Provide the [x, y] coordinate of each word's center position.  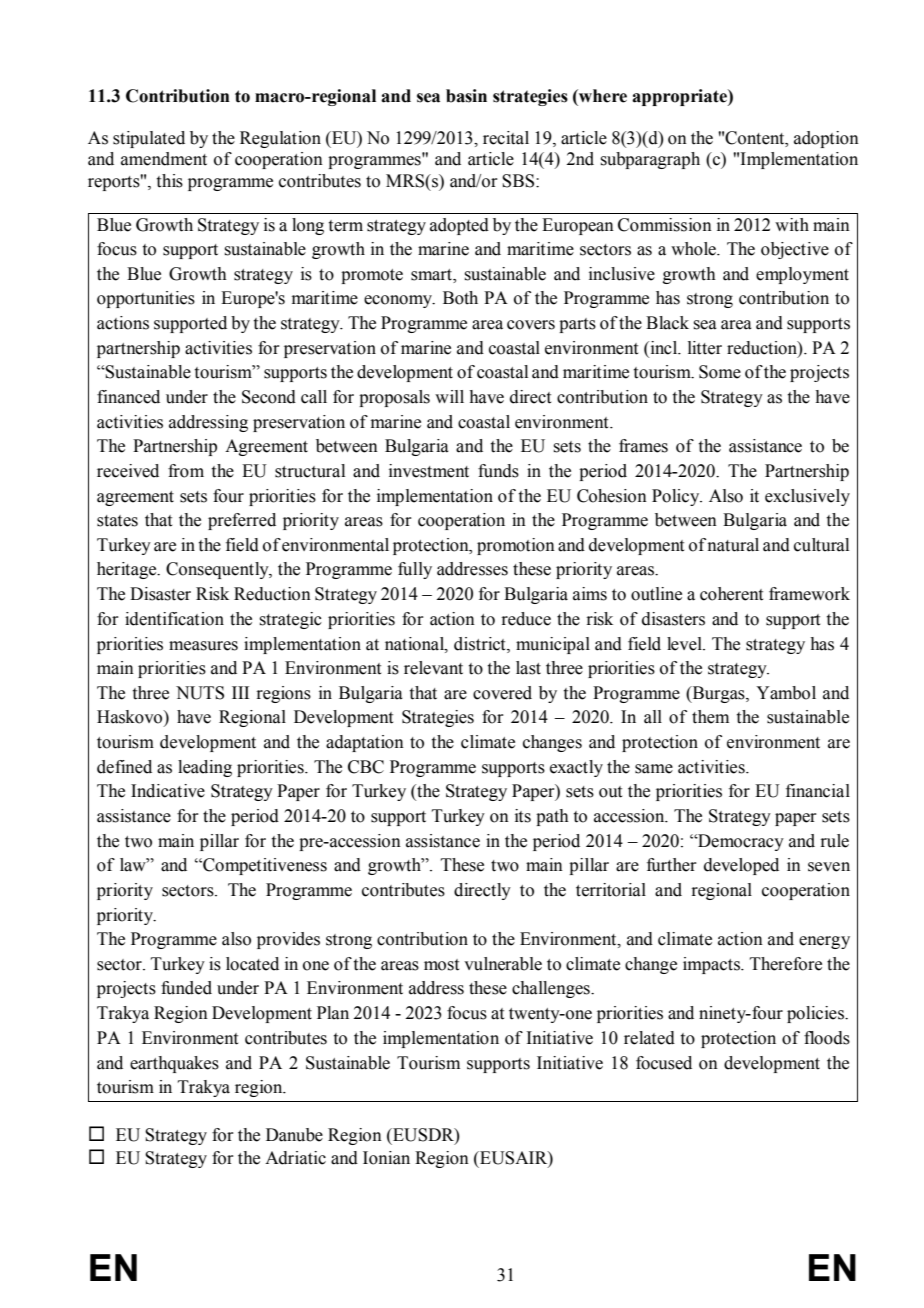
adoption [826, 139]
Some [720, 372]
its [523, 816]
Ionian [386, 1158]
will [449, 396]
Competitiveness [264, 866]
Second [269, 397]
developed [741, 866]
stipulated [149, 139]
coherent [731, 594]
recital [506, 138]
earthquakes [174, 1064]
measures [203, 646]
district [481, 644]
